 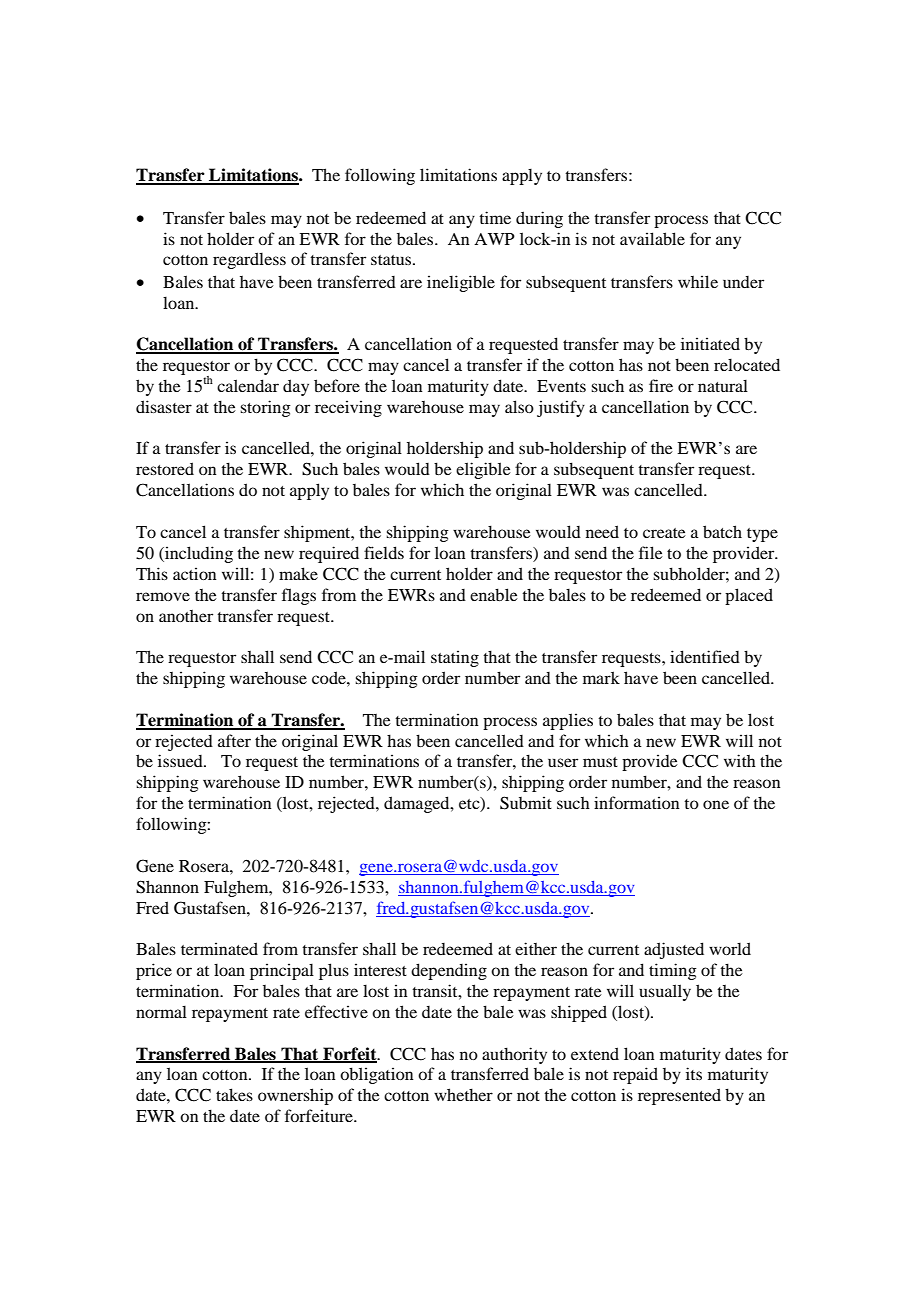 What do you see at coordinates (463, 1094) in the screenshot?
I see `whether` at bounding box center [463, 1094].
